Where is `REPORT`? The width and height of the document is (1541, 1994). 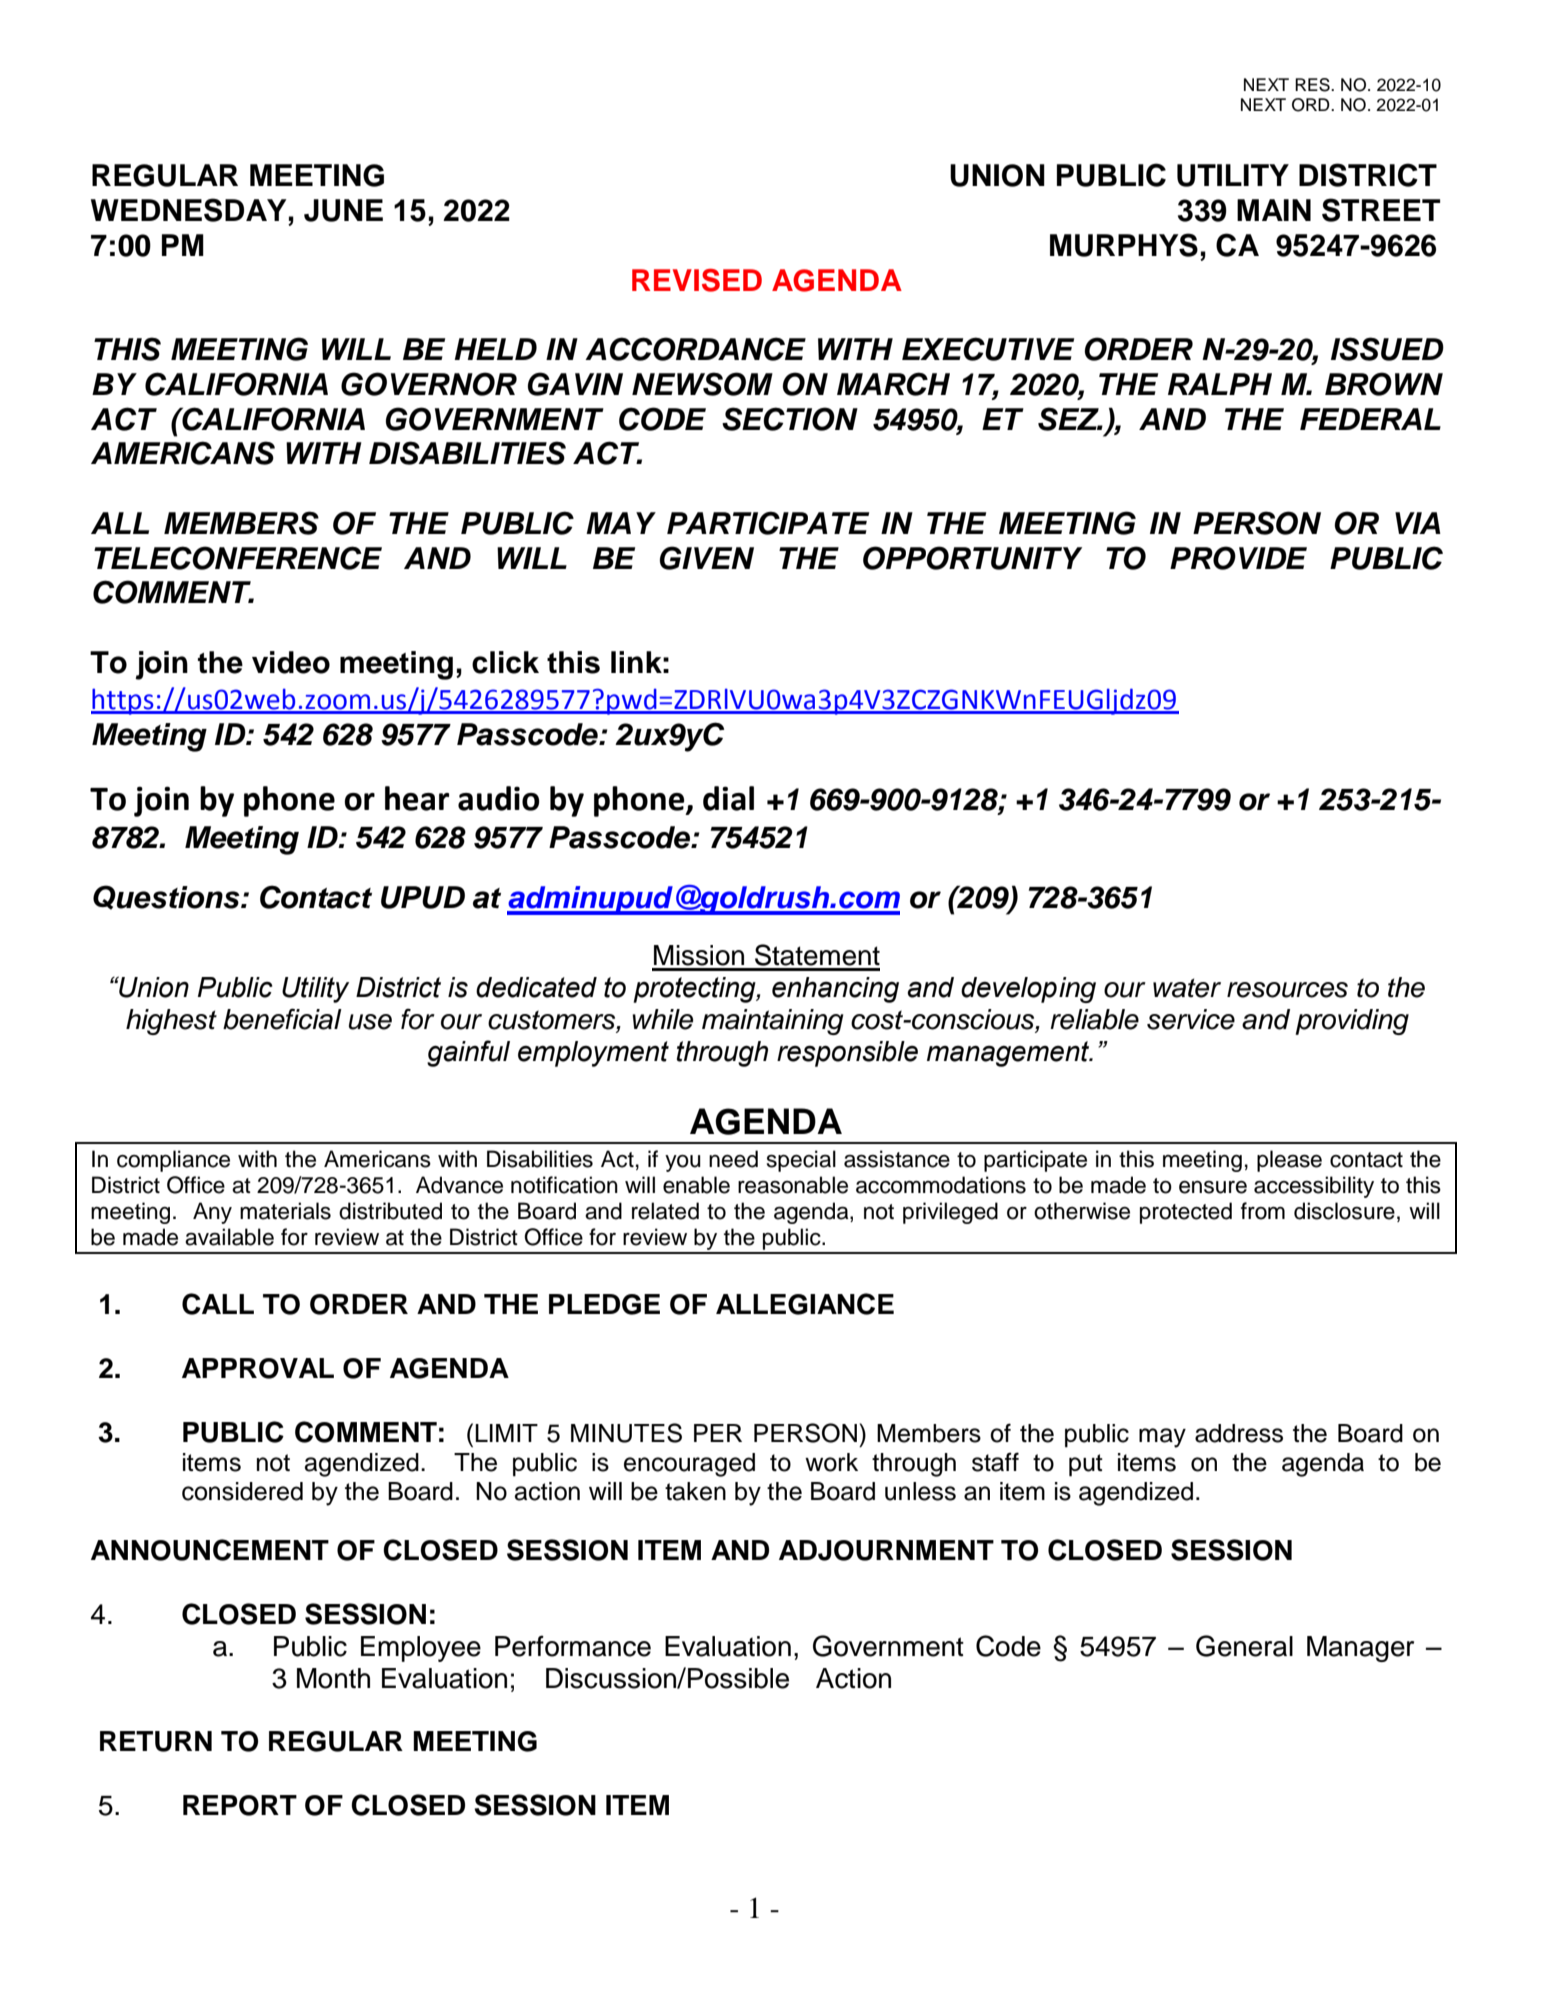
REPORT is located at coordinates (240, 1805).
